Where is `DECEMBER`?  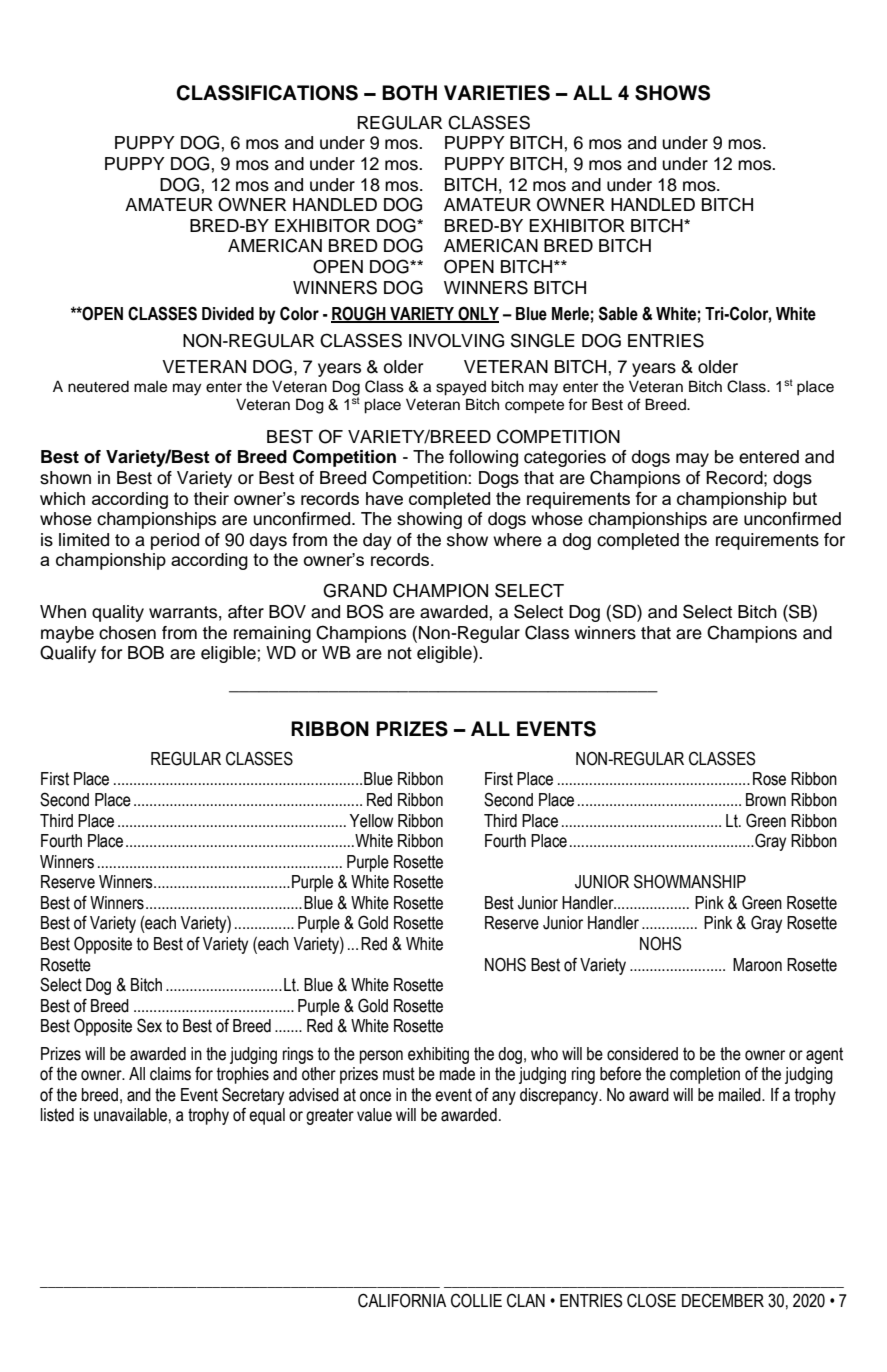
DECEMBER is located at coordinates (723, 1300).
